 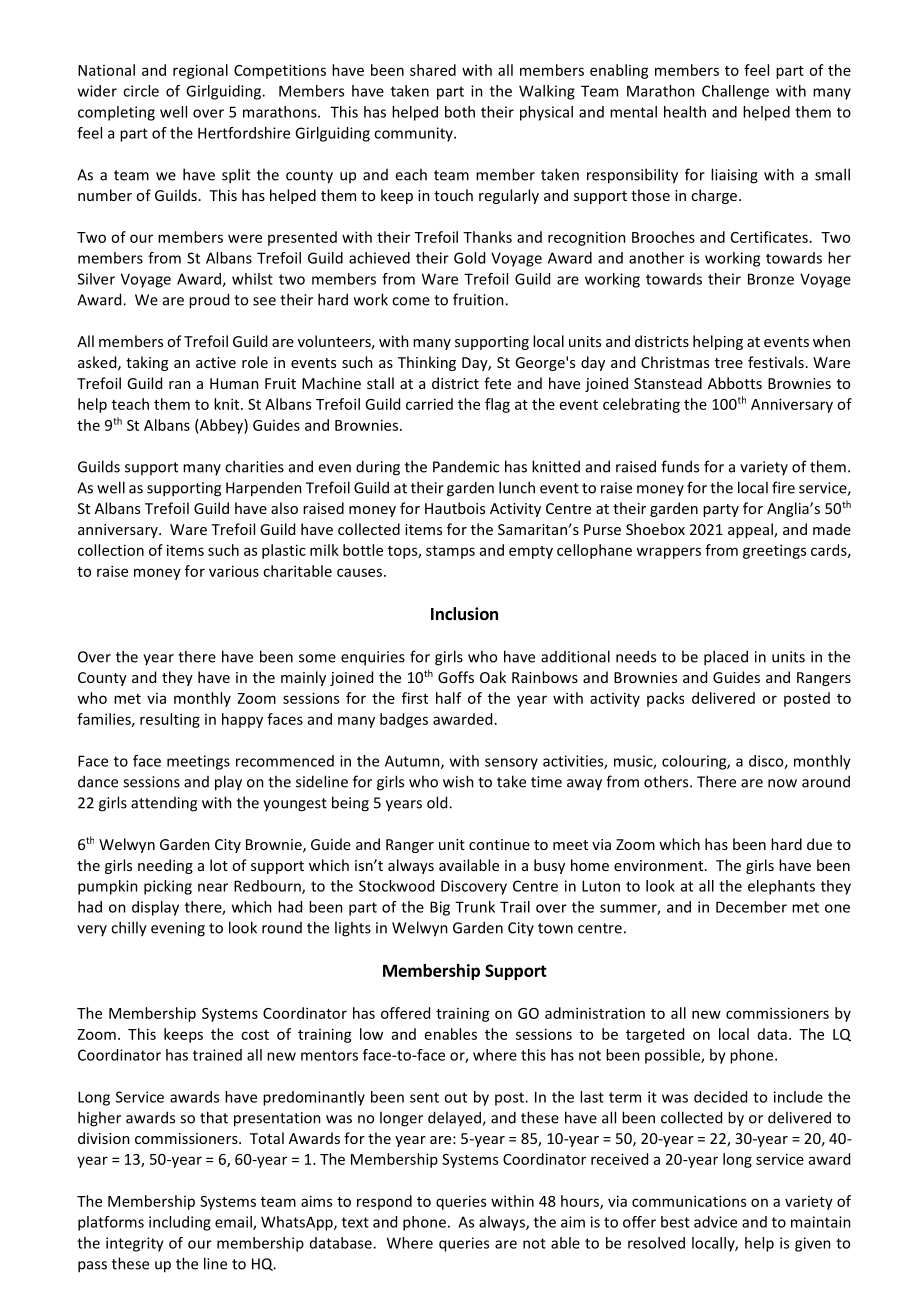 I want to click on respond, so click(x=384, y=1202).
